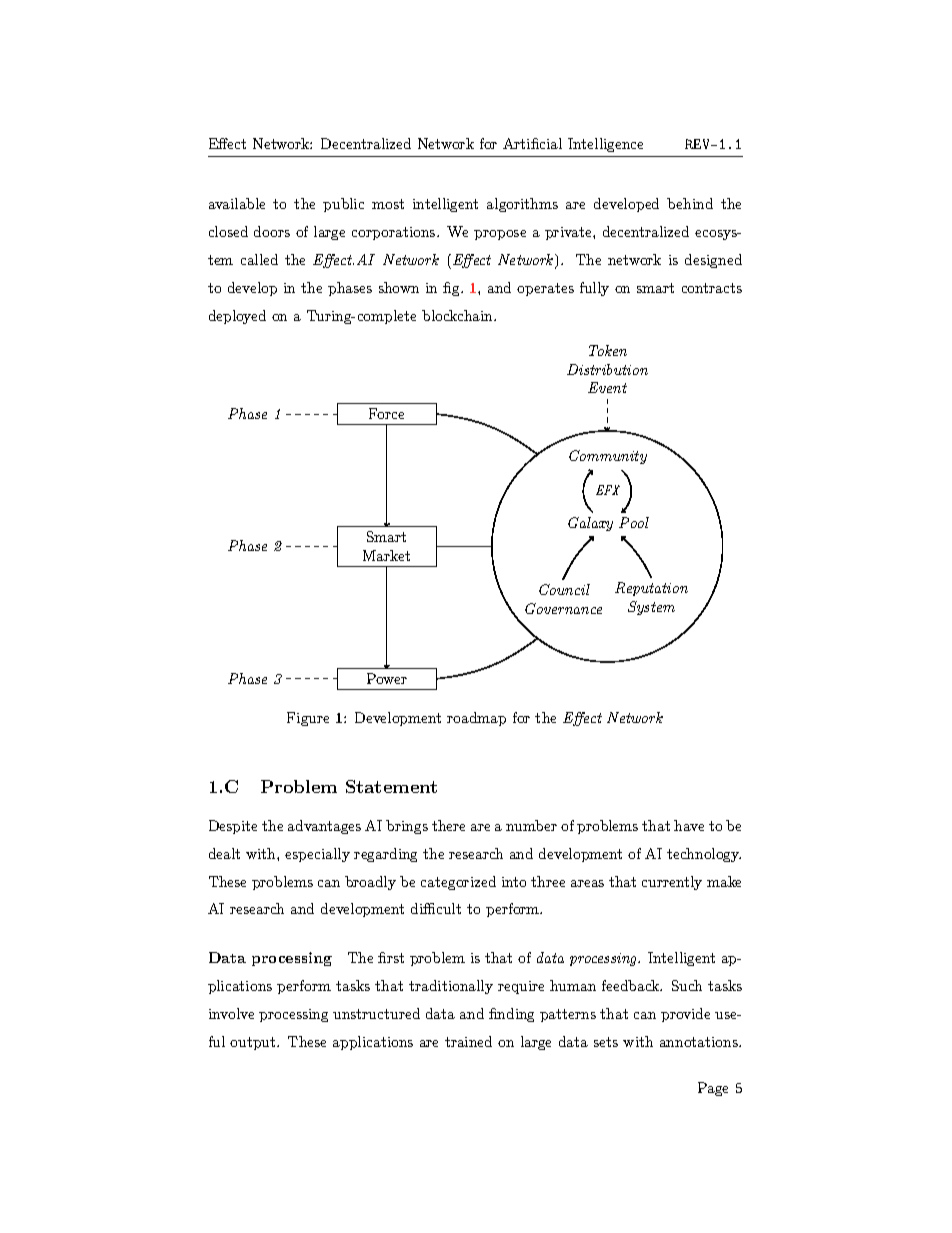 This screenshot has height=1233, width=952. Describe the element at coordinates (386, 413) in the screenshot. I see `Force` at that location.
